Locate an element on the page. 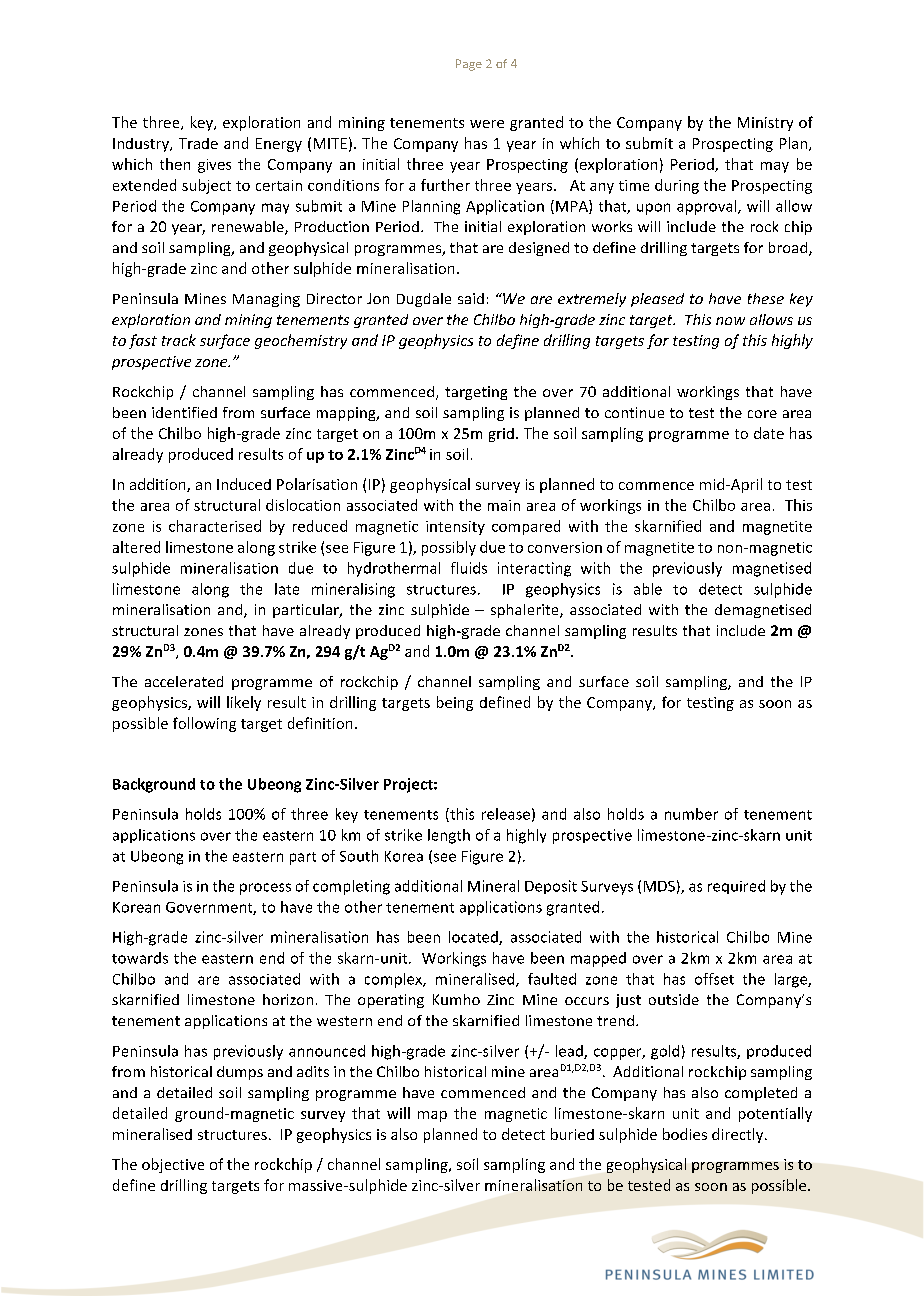  required is located at coordinates (736, 887).
